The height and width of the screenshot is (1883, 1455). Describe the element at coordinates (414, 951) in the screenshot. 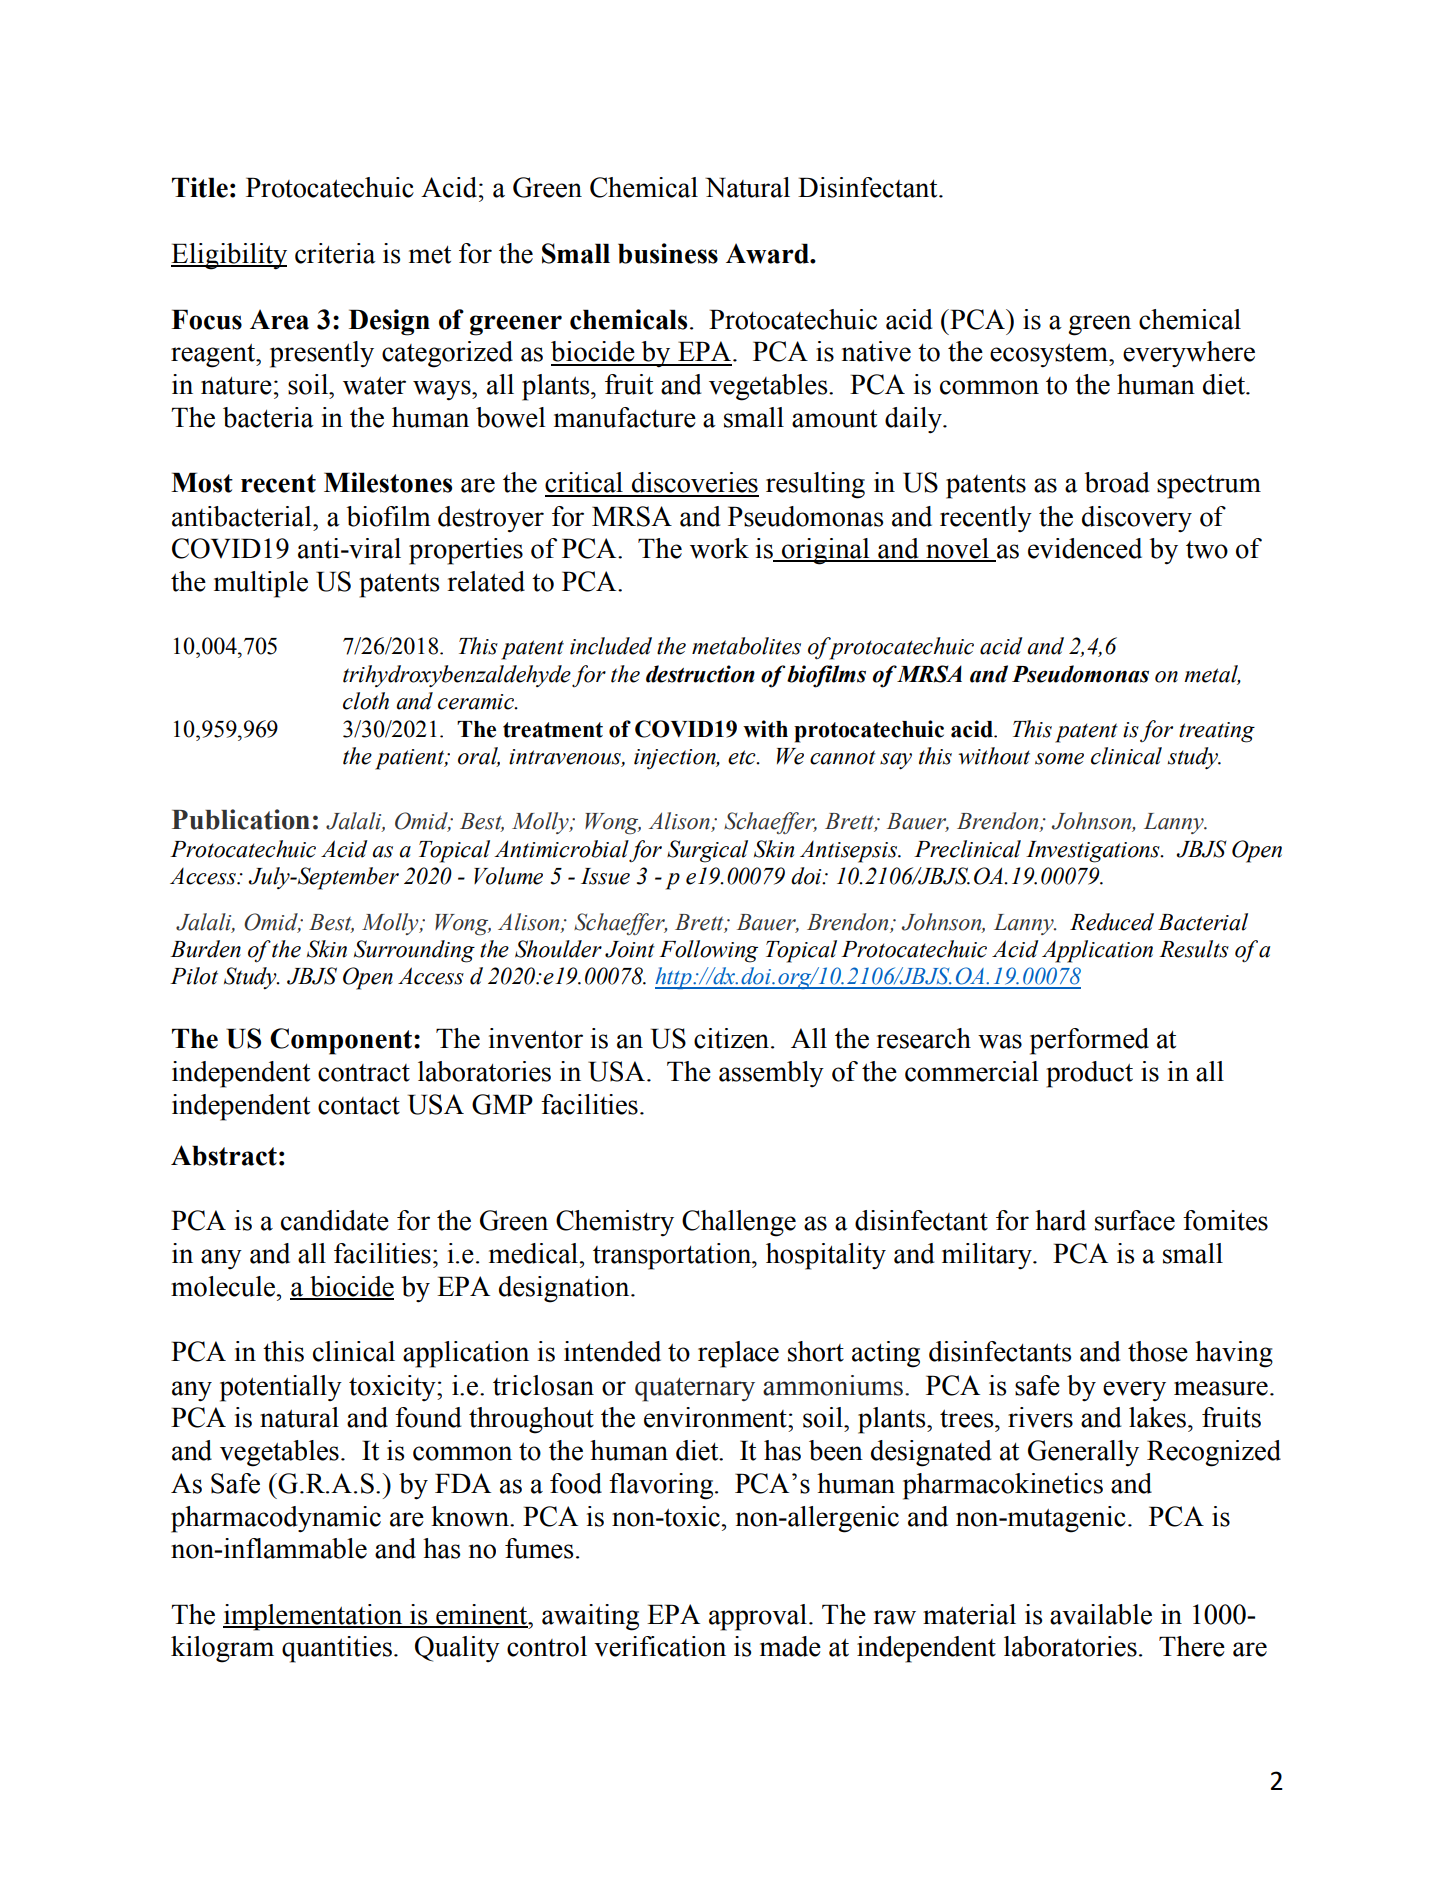

I see `Surrounding` at that location.
